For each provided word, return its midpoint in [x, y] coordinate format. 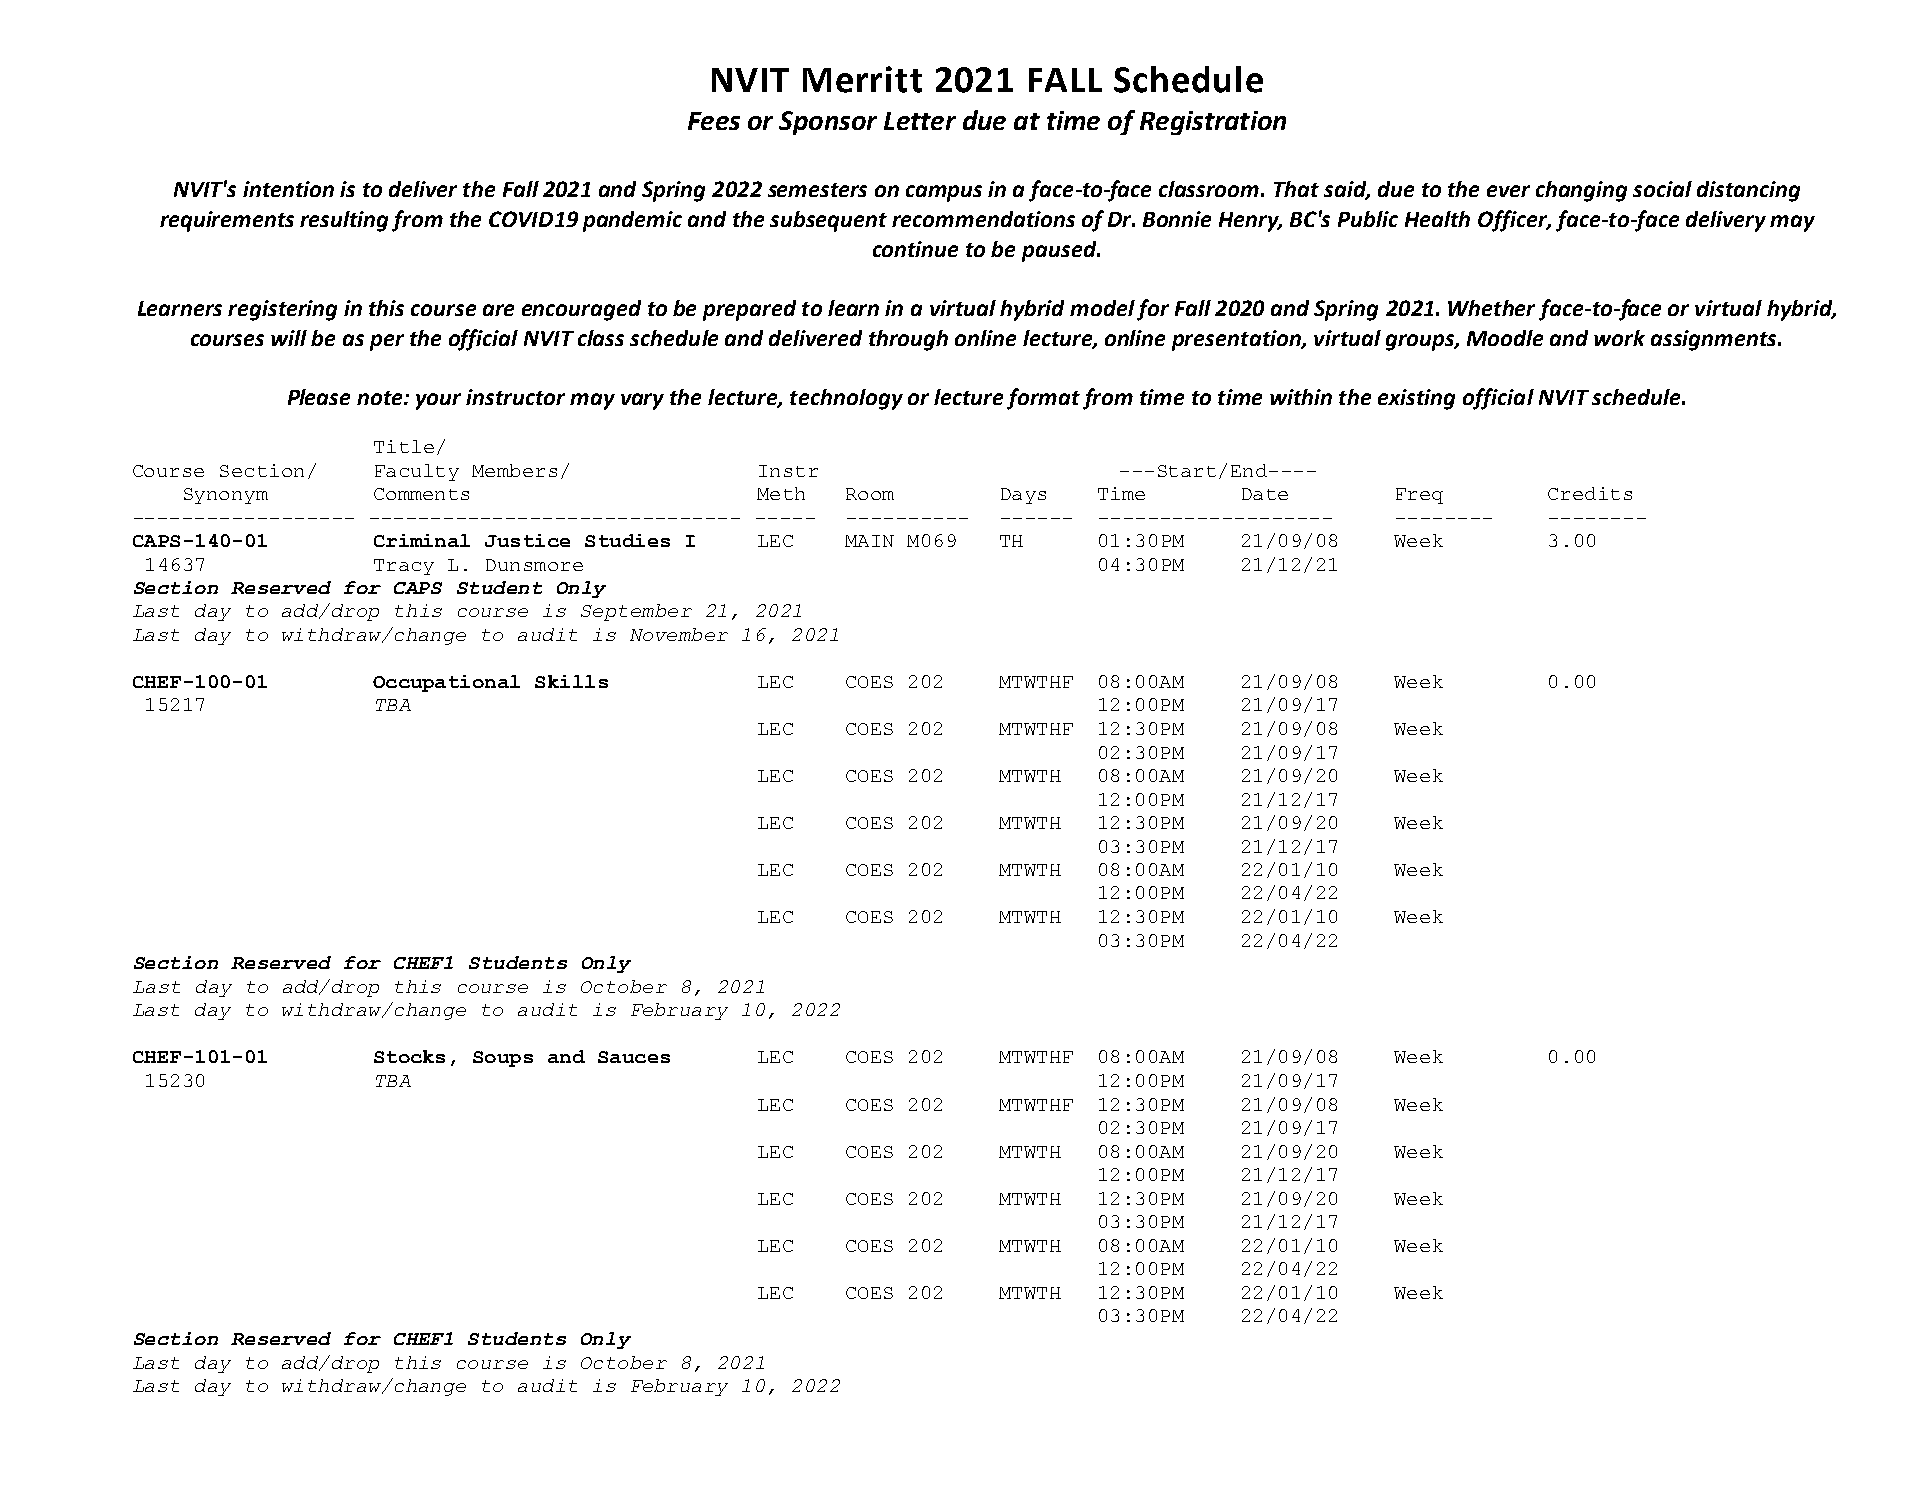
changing [1581, 191]
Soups [503, 1059]
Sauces [634, 1057]
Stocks [409, 1056]
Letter [920, 121]
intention [288, 189]
